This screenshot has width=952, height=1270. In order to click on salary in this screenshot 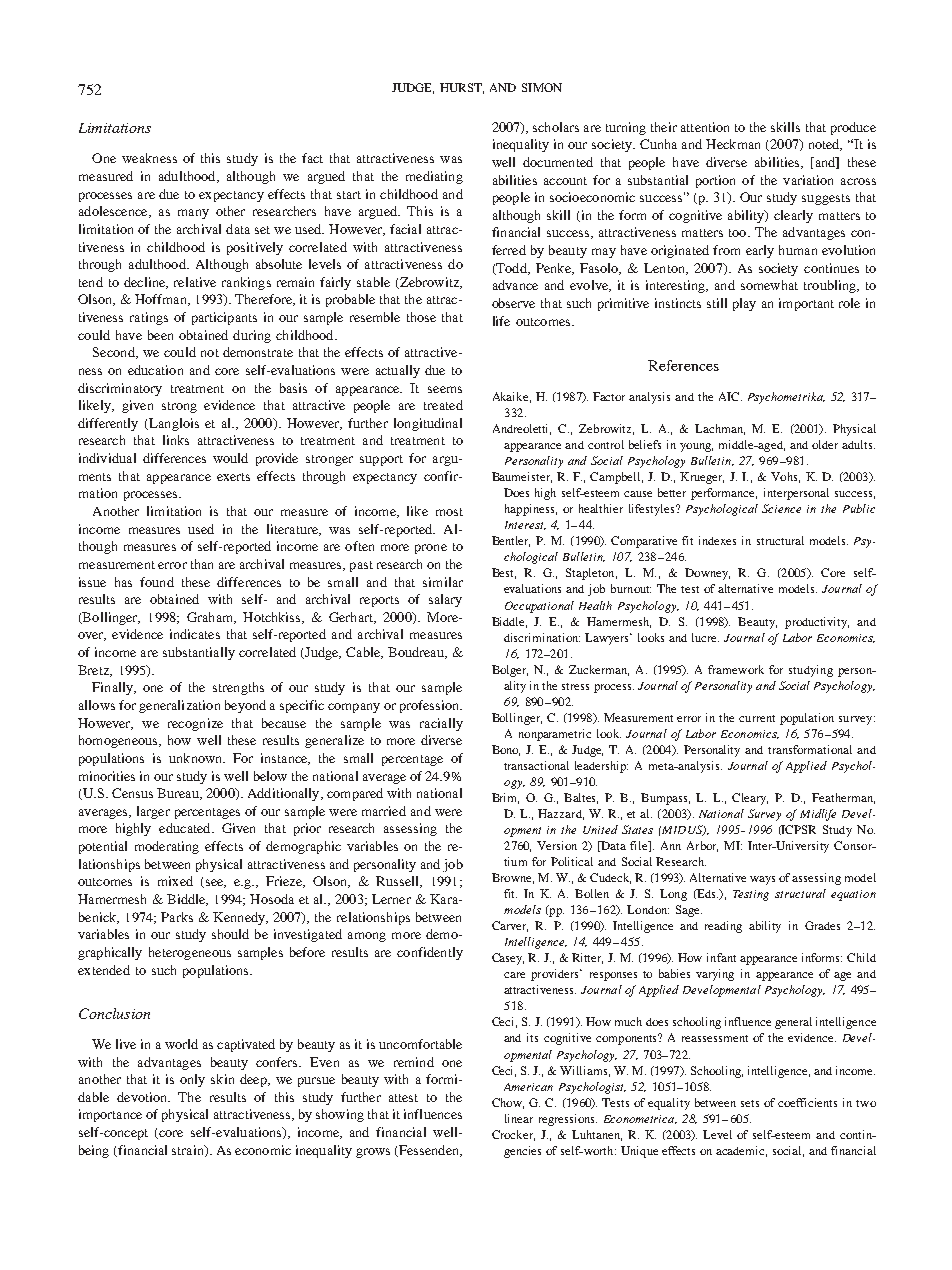, I will do `click(445, 600)`.
